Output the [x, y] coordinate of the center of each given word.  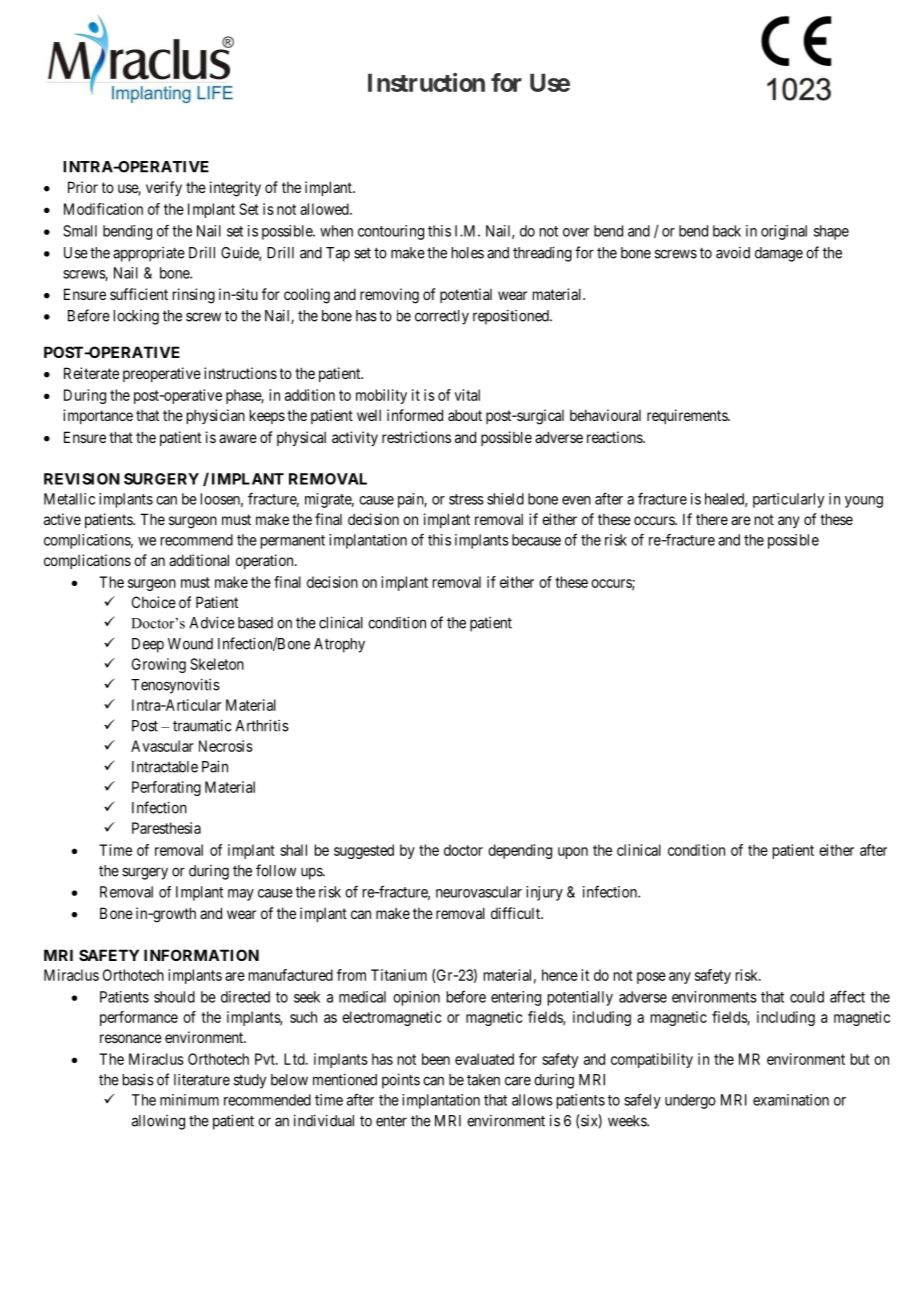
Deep [148, 645]
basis [138, 1079]
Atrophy [339, 645]
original [784, 232]
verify [164, 188]
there [712, 519]
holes [468, 253]
